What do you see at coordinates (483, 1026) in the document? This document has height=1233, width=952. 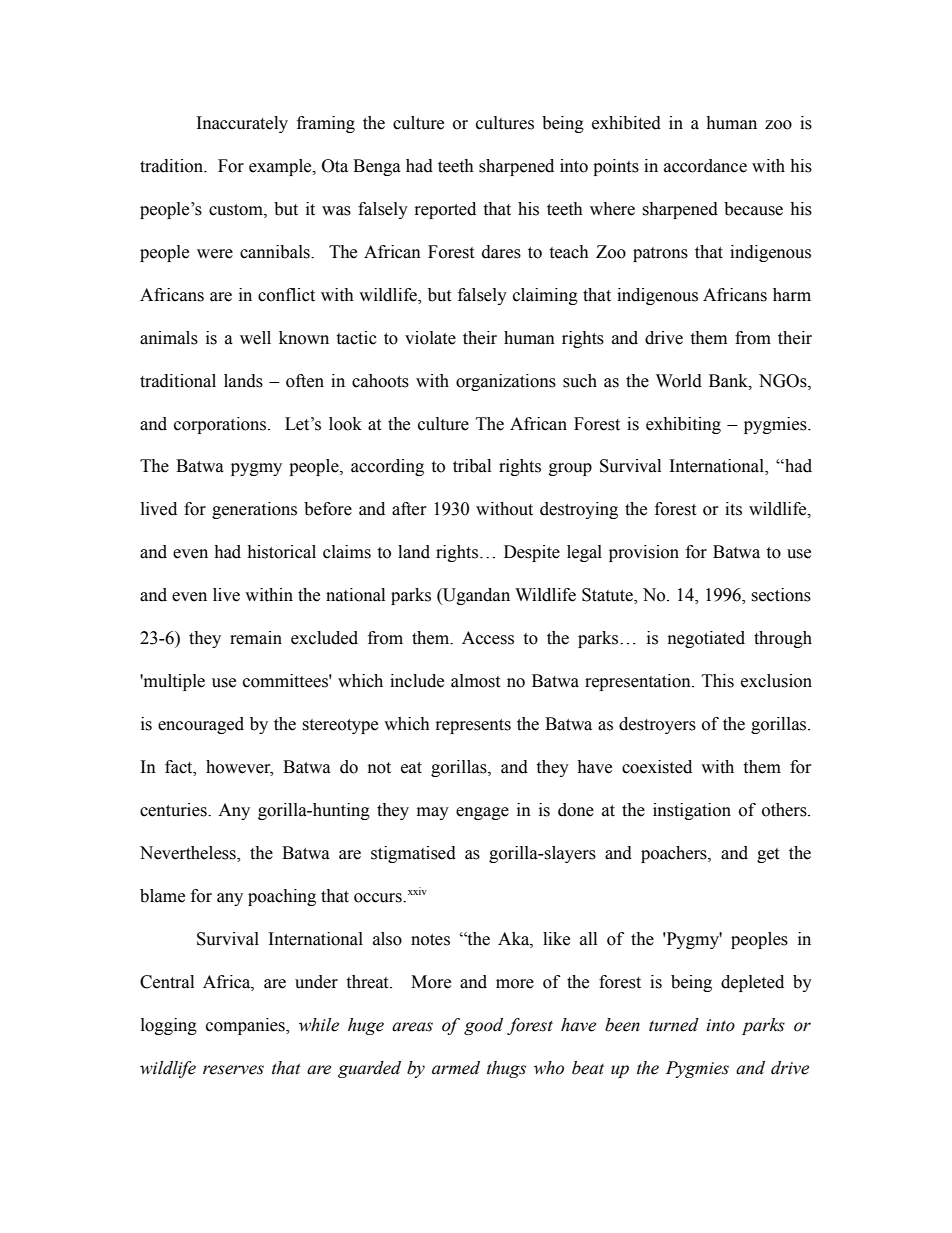 I see `good` at bounding box center [483, 1026].
